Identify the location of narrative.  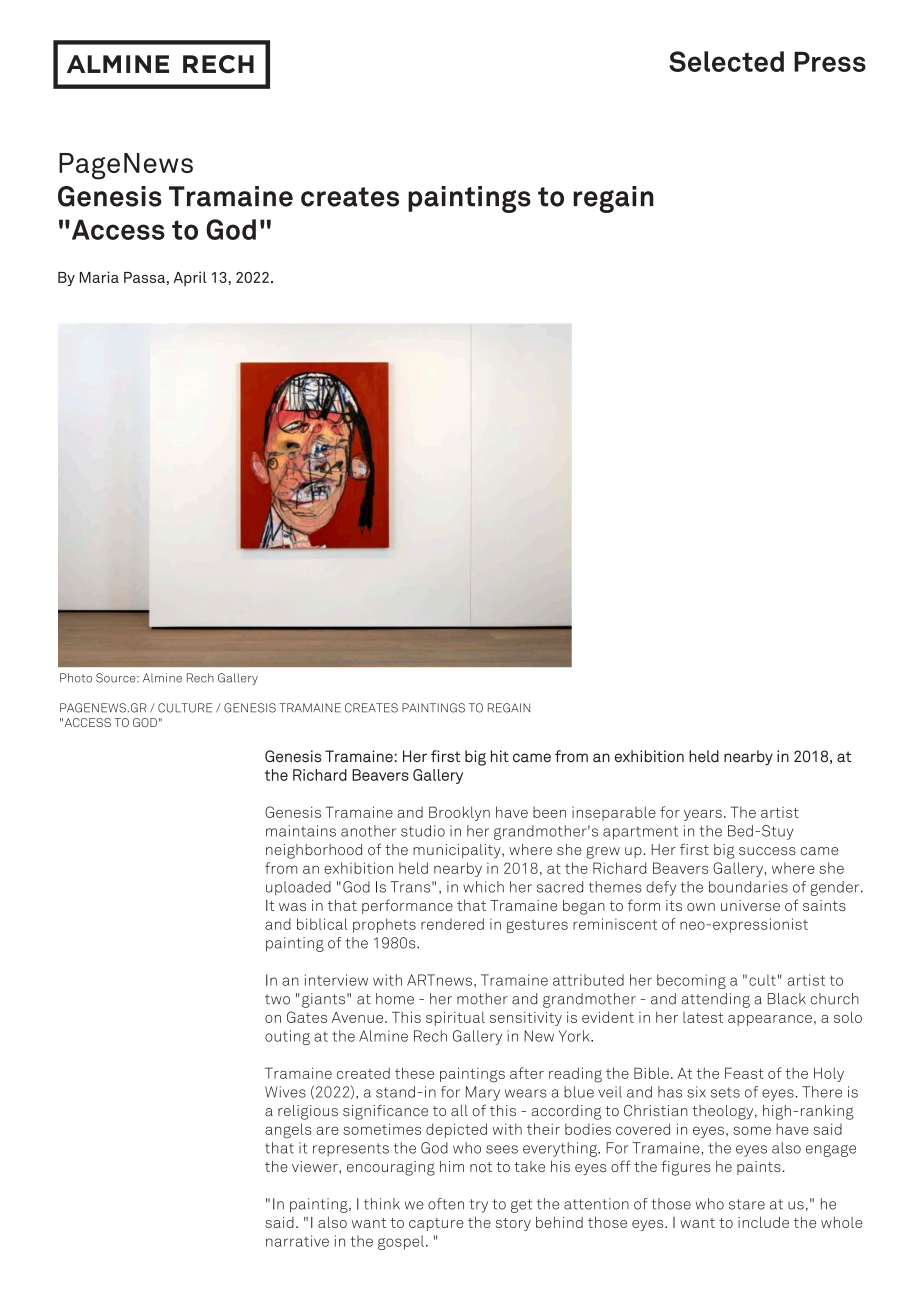
(297, 1241).
